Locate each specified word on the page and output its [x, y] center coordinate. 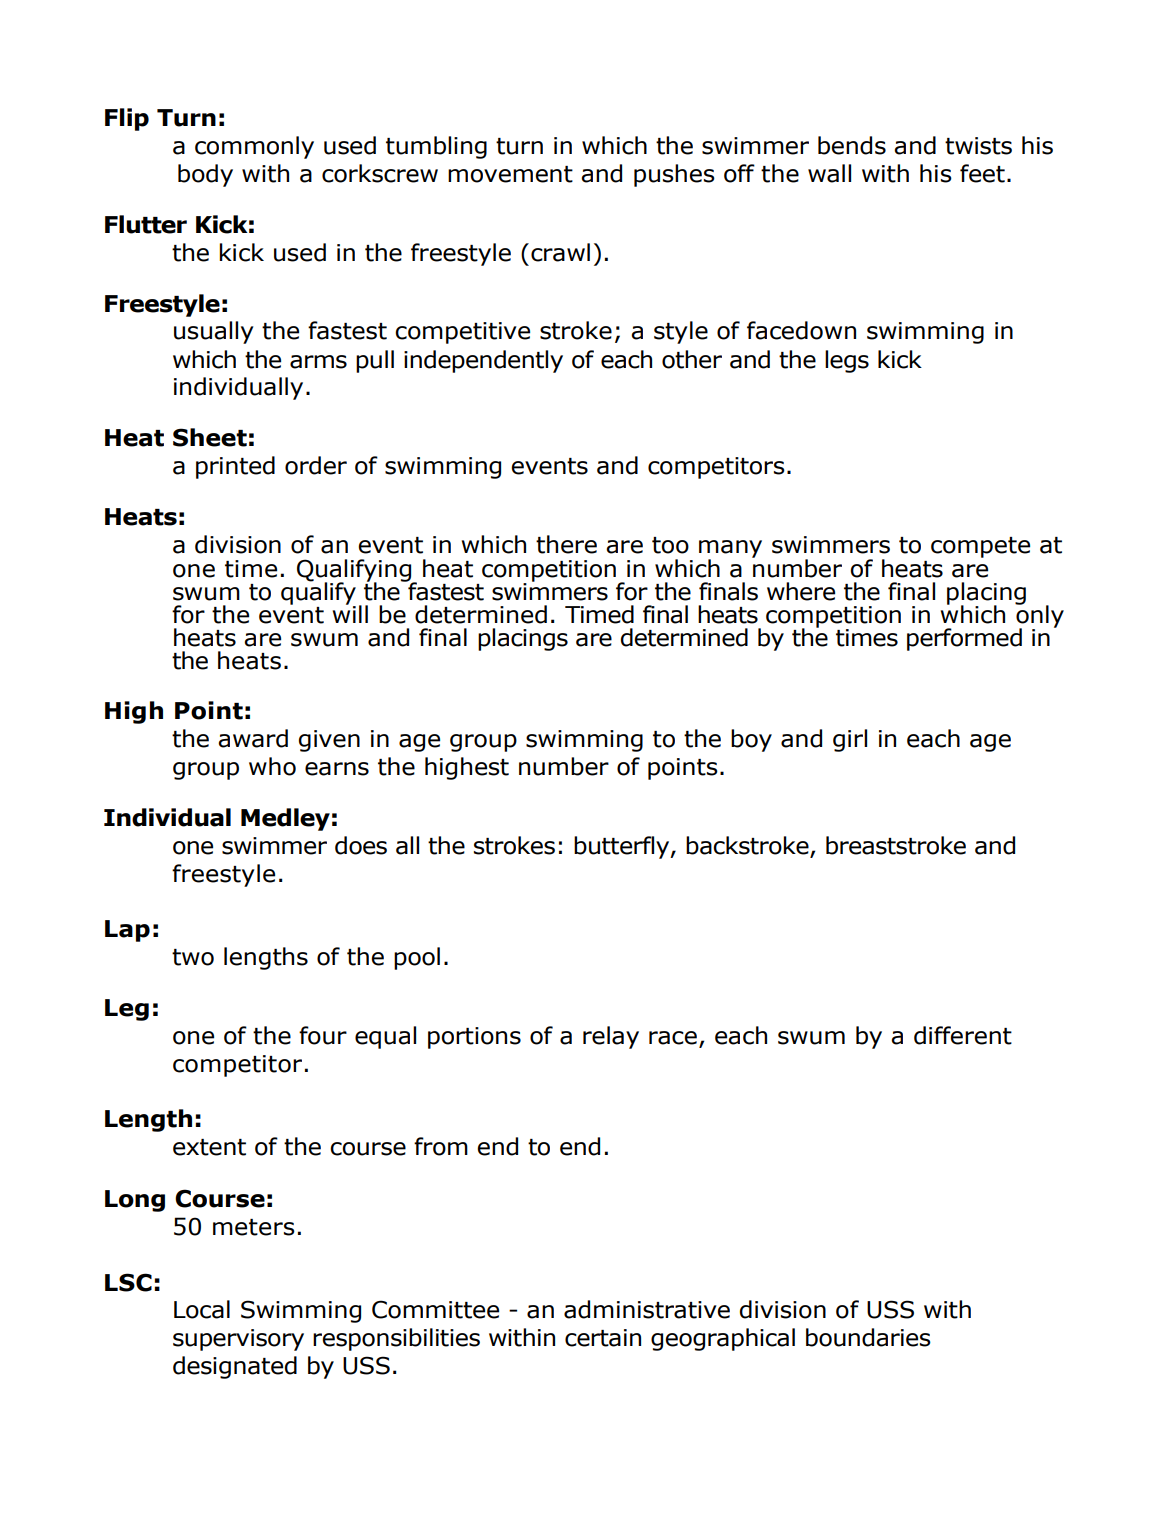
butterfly [623, 847]
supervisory [238, 1340]
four [323, 1035]
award [253, 738]
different [963, 1035]
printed [235, 467]
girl [850, 740]
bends [852, 145]
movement [510, 174]
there [566, 544]
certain [603, 1338]
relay [611, 1037]
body [205, 175]
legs [847, 361]
